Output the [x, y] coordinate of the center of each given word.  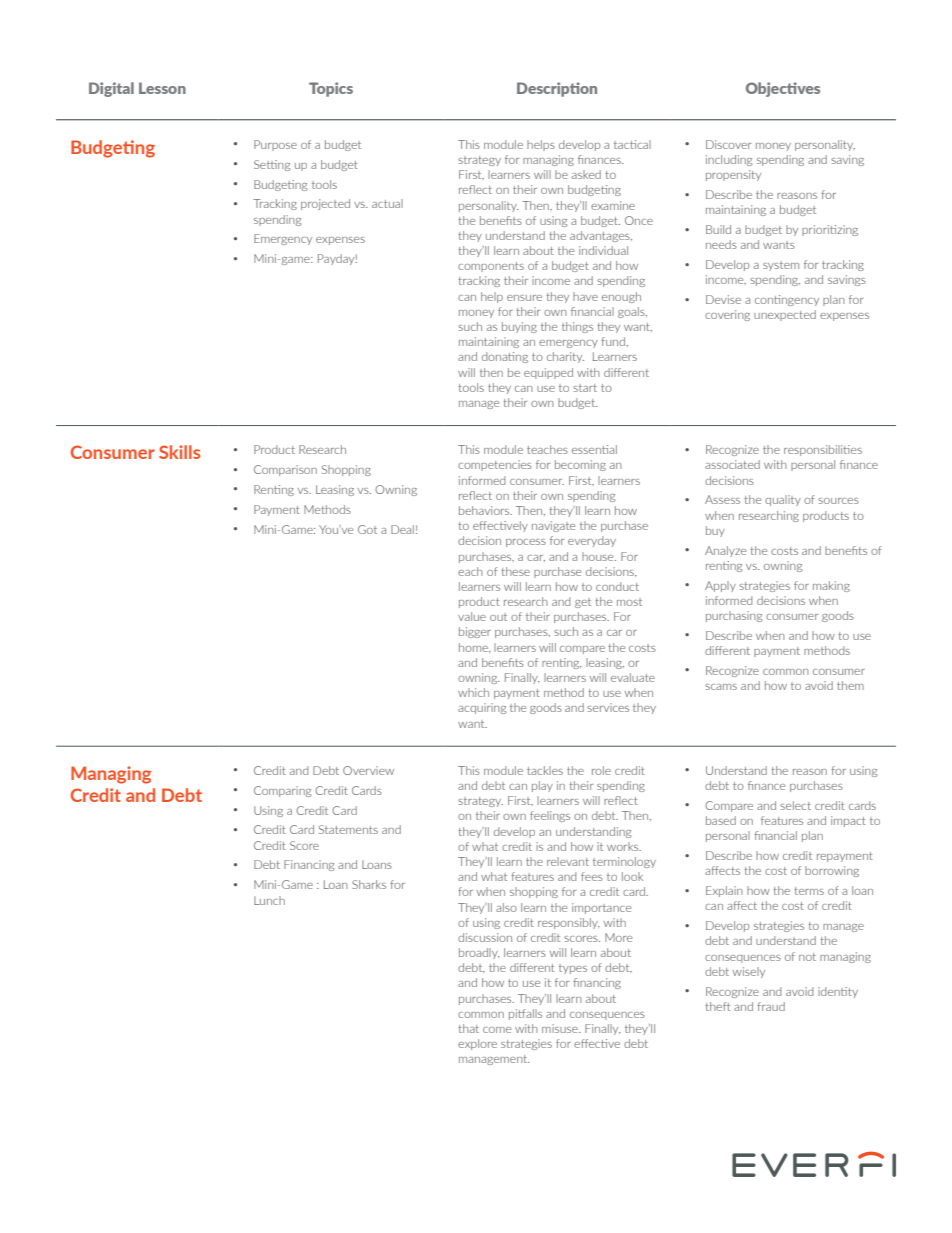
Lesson [162, 88]
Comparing [282, 791]
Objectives [783, 89]
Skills [179, 452]
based [721, 820]
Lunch [269, 900]
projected [325, 204]
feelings [550, 816]
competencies [495, 465]
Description [557, 89]
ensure [524, 298]
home [474, 647]
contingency [787, 300]
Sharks [369, 884]
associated [732, 464]
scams [721, 687]
